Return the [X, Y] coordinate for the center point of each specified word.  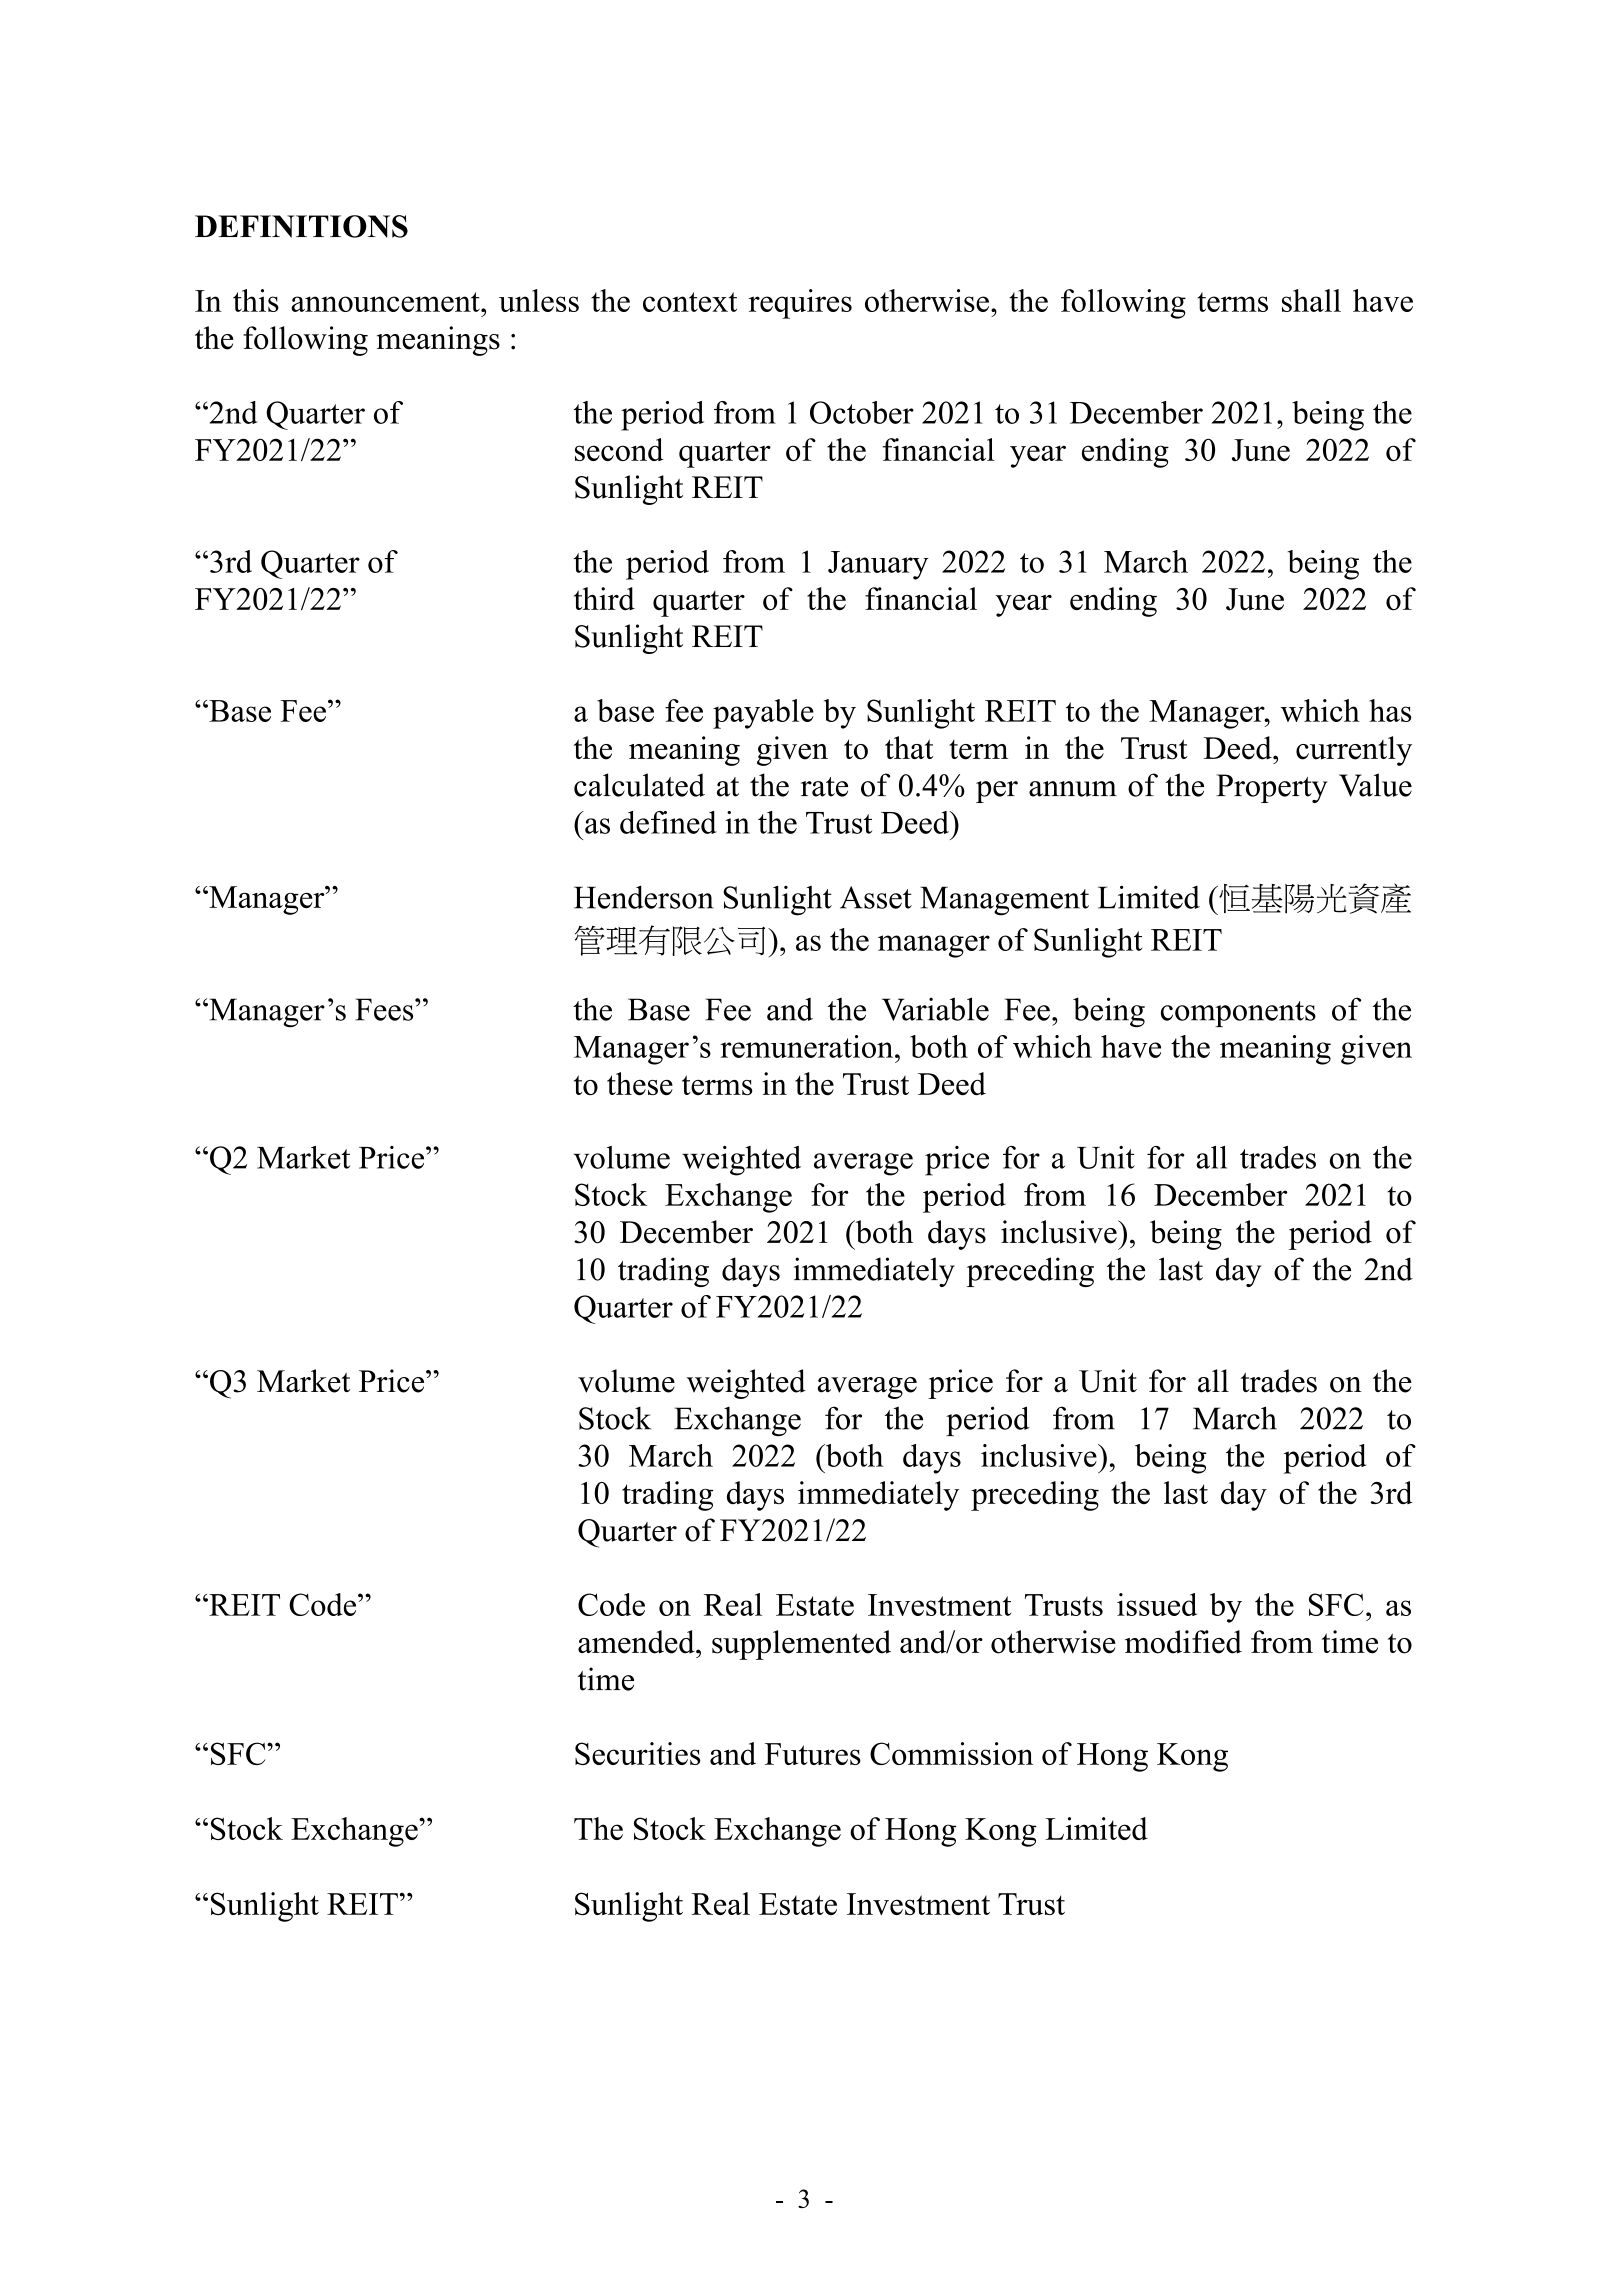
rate [824, 787]
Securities [637, 1753]
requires [800, 304]
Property [1272, 788]
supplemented [801, 1645]
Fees [385, 1009]
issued [1157, 1604]
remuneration [808, 1046]
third [604, 599]
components [1238, 1014]
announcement [386, 302]
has [1390, 710]
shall [1311, 300]
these [640, 1084]
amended [637, 1642]
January [878, 565]
